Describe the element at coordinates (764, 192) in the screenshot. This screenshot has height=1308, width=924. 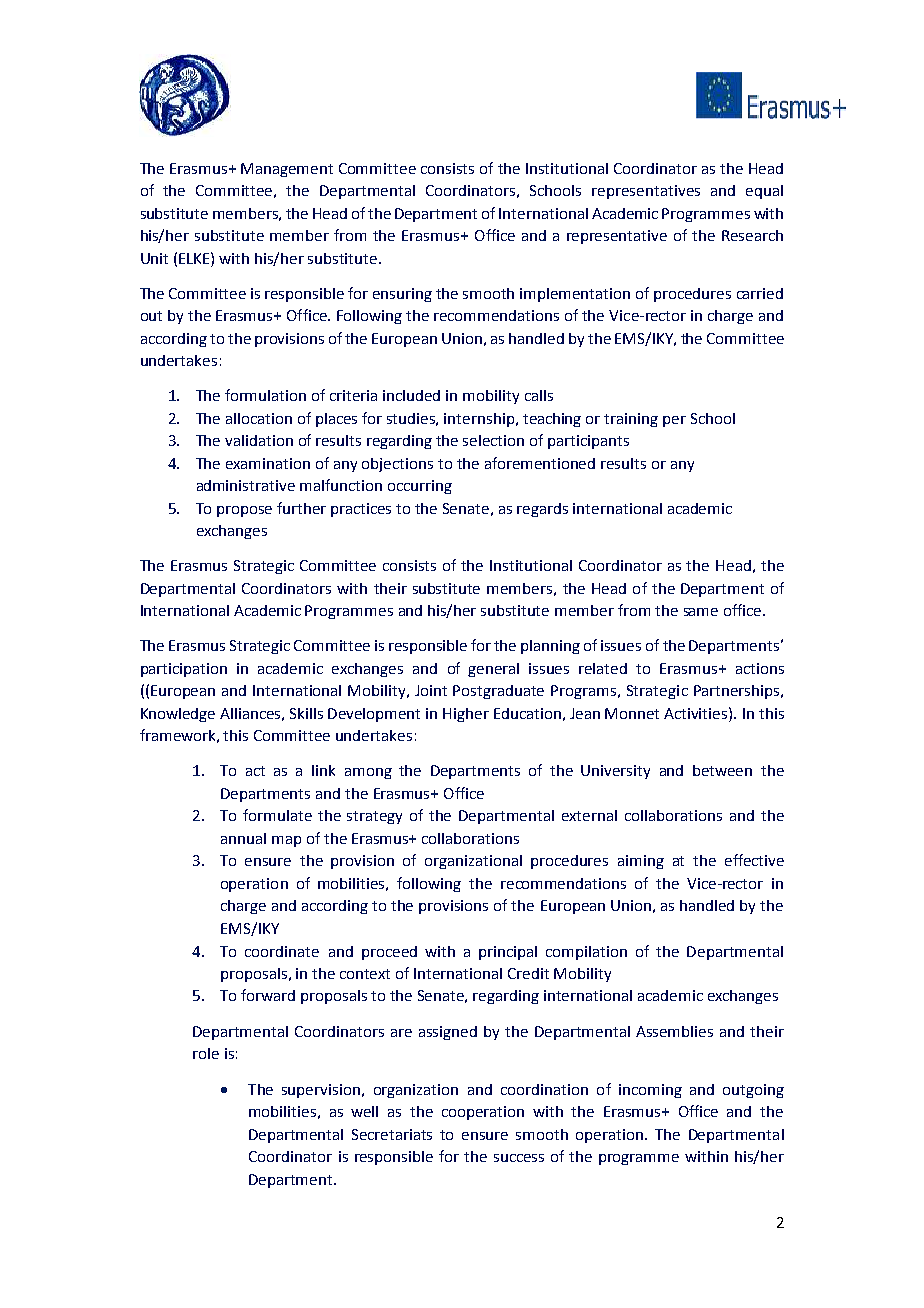
I see `equal` at that location.
